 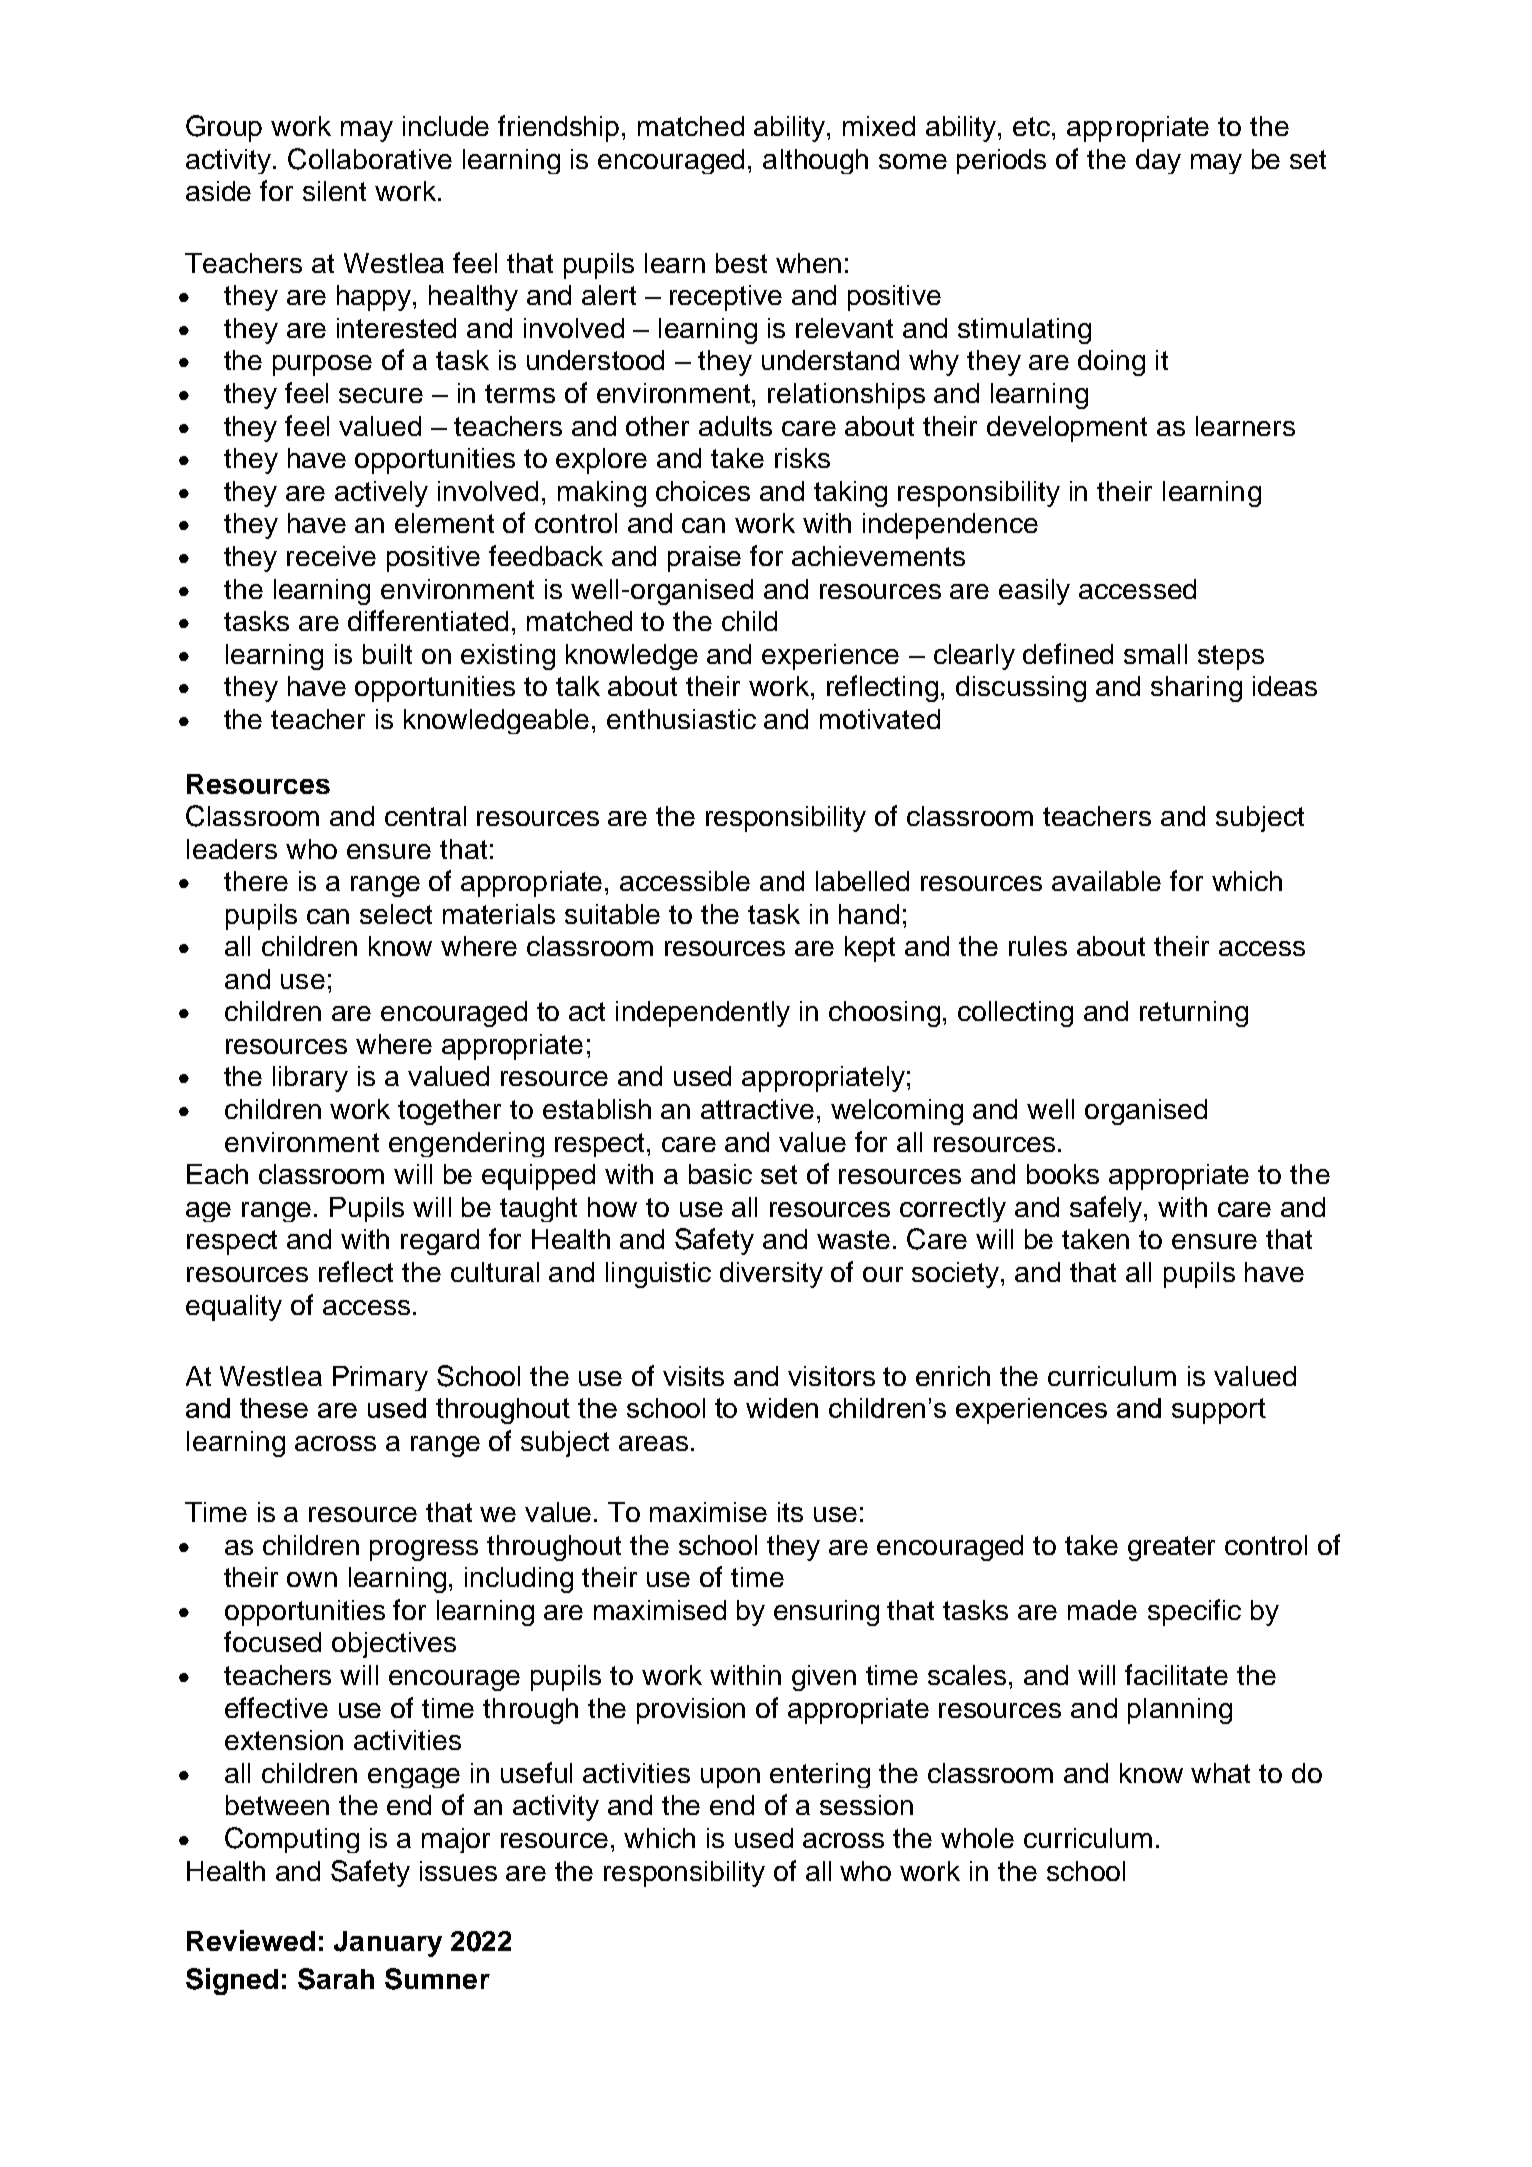 I want to click on built, so click(x=387, y=654).
